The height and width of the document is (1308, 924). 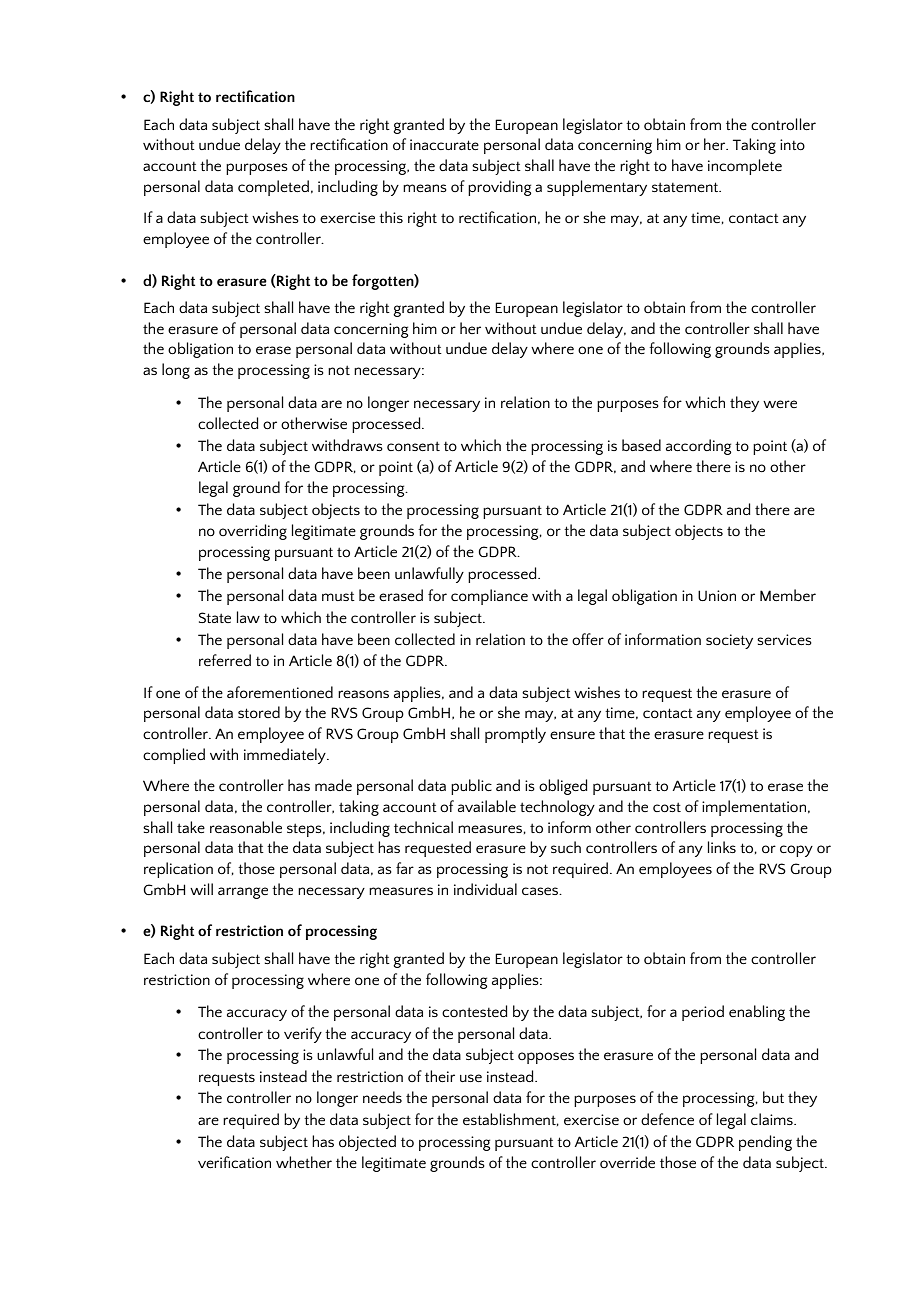 I want to click on based, so click(x=641, y=445).
